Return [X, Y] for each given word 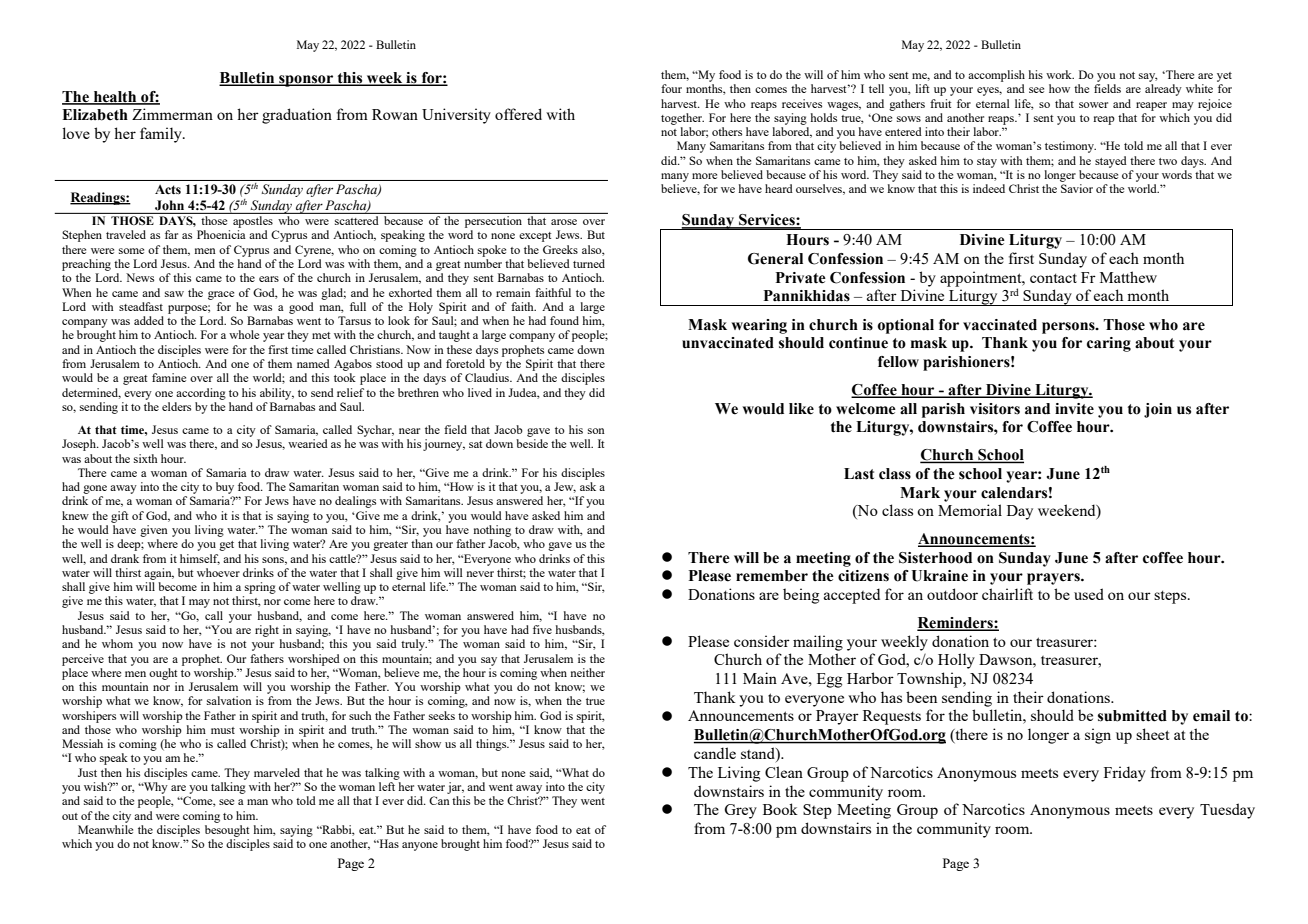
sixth [146, 458]
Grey [740, 811]
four [671, 88]
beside [532, 443]
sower [1093, 105]
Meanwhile [105, 829]
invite [1074, 409]
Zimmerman [172, 114]
